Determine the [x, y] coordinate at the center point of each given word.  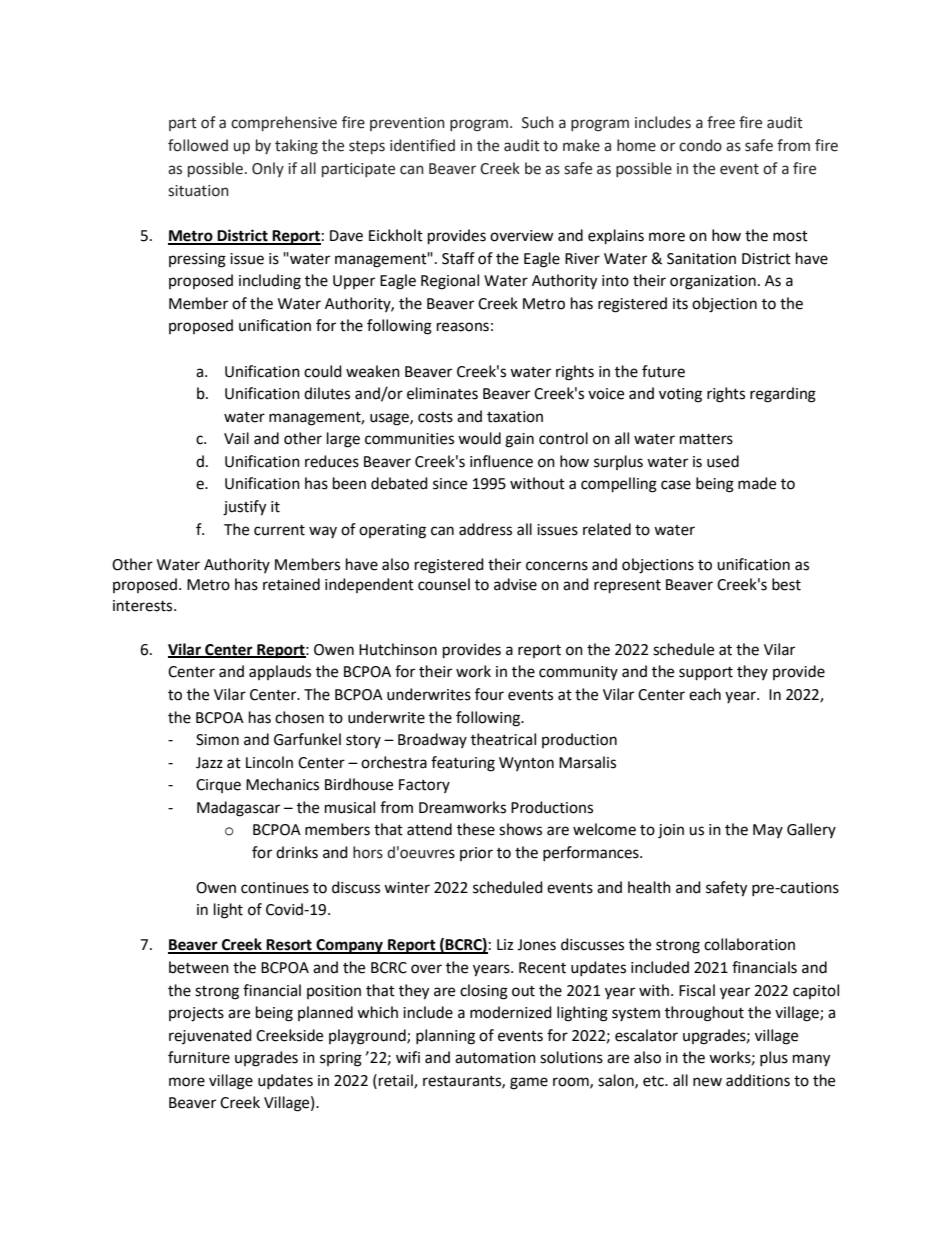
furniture [199, 1057]
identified [422, 145]
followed [198, 145]
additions [758, 1080]
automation [495, 1058]
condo [700, 145]
